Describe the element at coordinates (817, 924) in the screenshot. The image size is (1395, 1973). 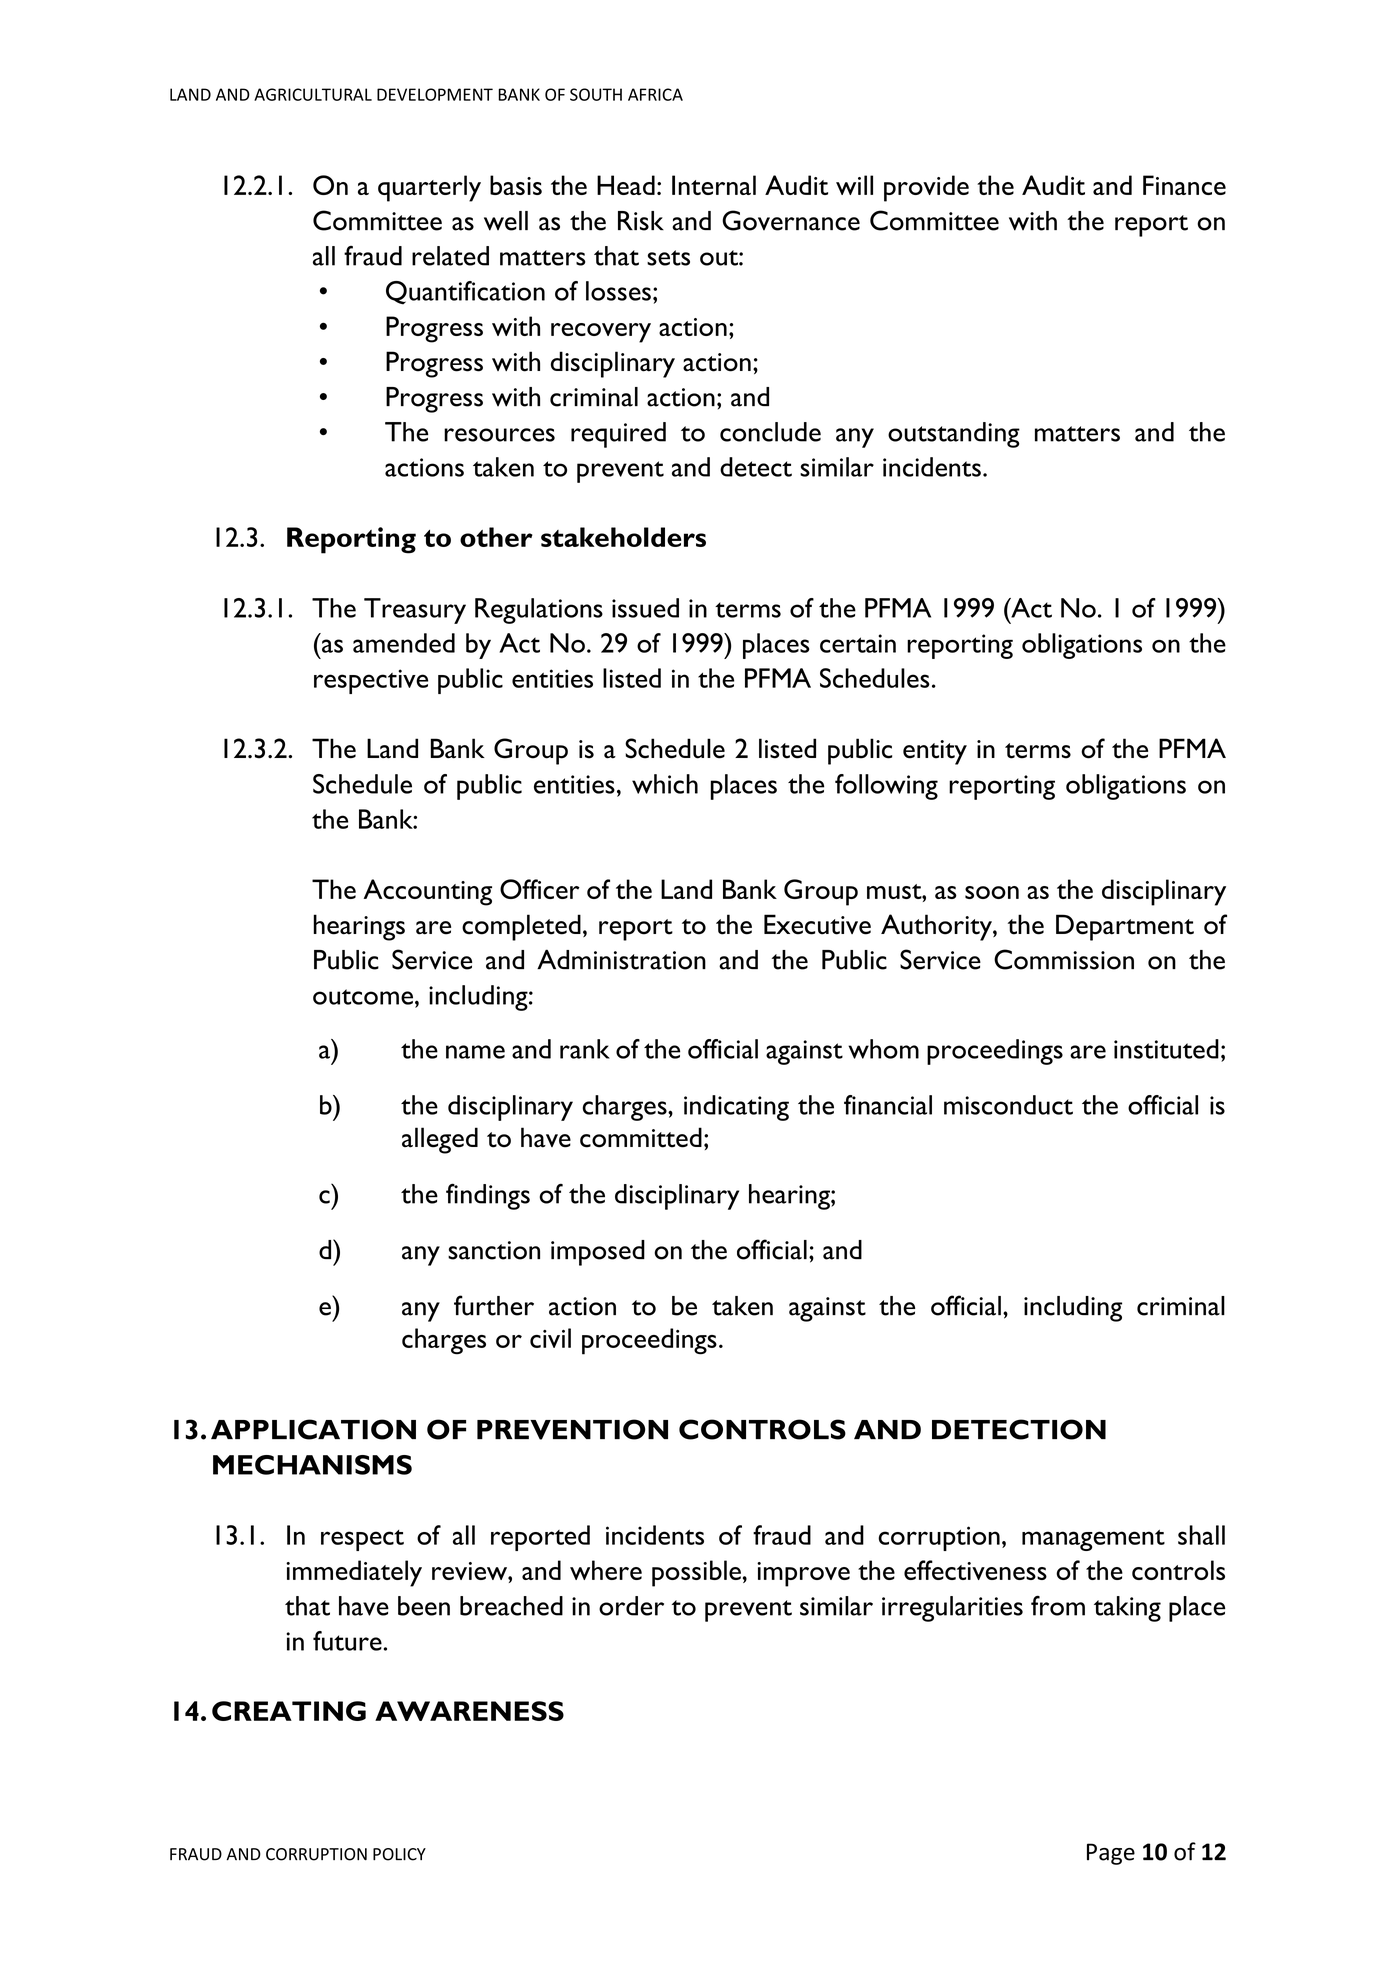
I see `Executive` at that location.
